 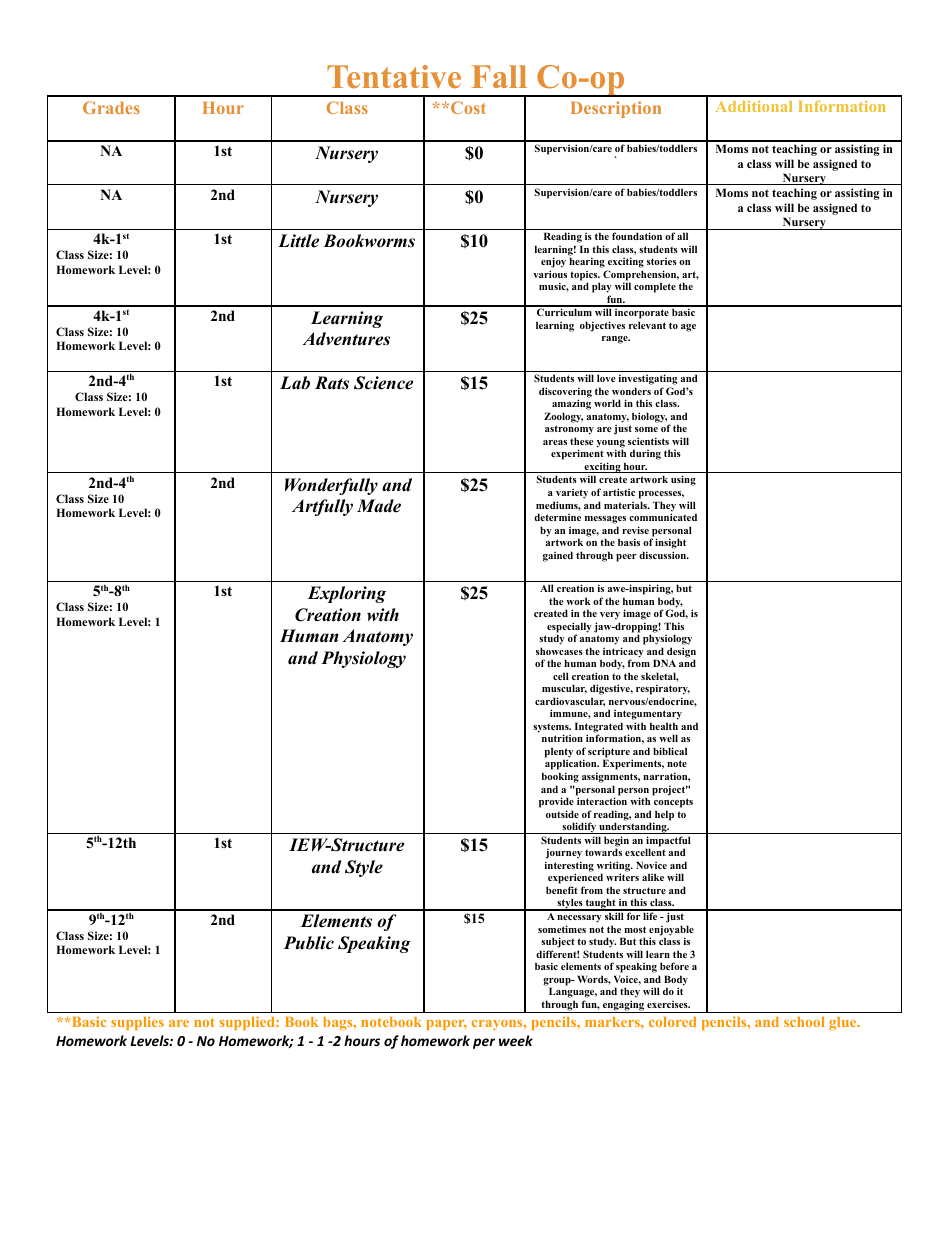 I want to click on concepts, so click(x=673, y=803).
